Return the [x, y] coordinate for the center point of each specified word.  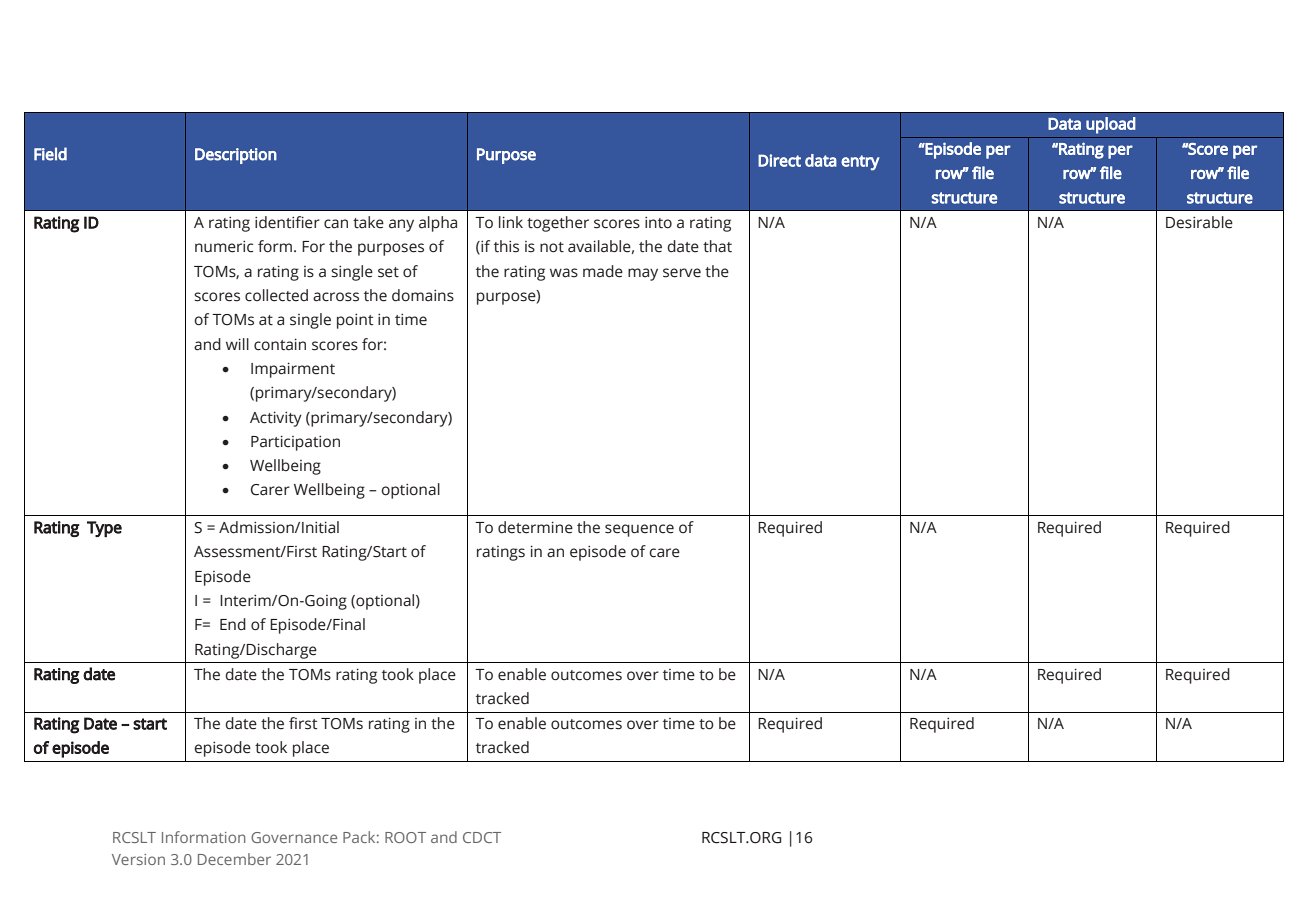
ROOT [405, 837]
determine [535, 527]
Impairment [293, 370]
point [355, 321]
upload [1111, 125]
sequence [639, 530]
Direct [779, 160]
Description [236, 156]
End [233, 624]
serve [682, 273]
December [234, 859]
